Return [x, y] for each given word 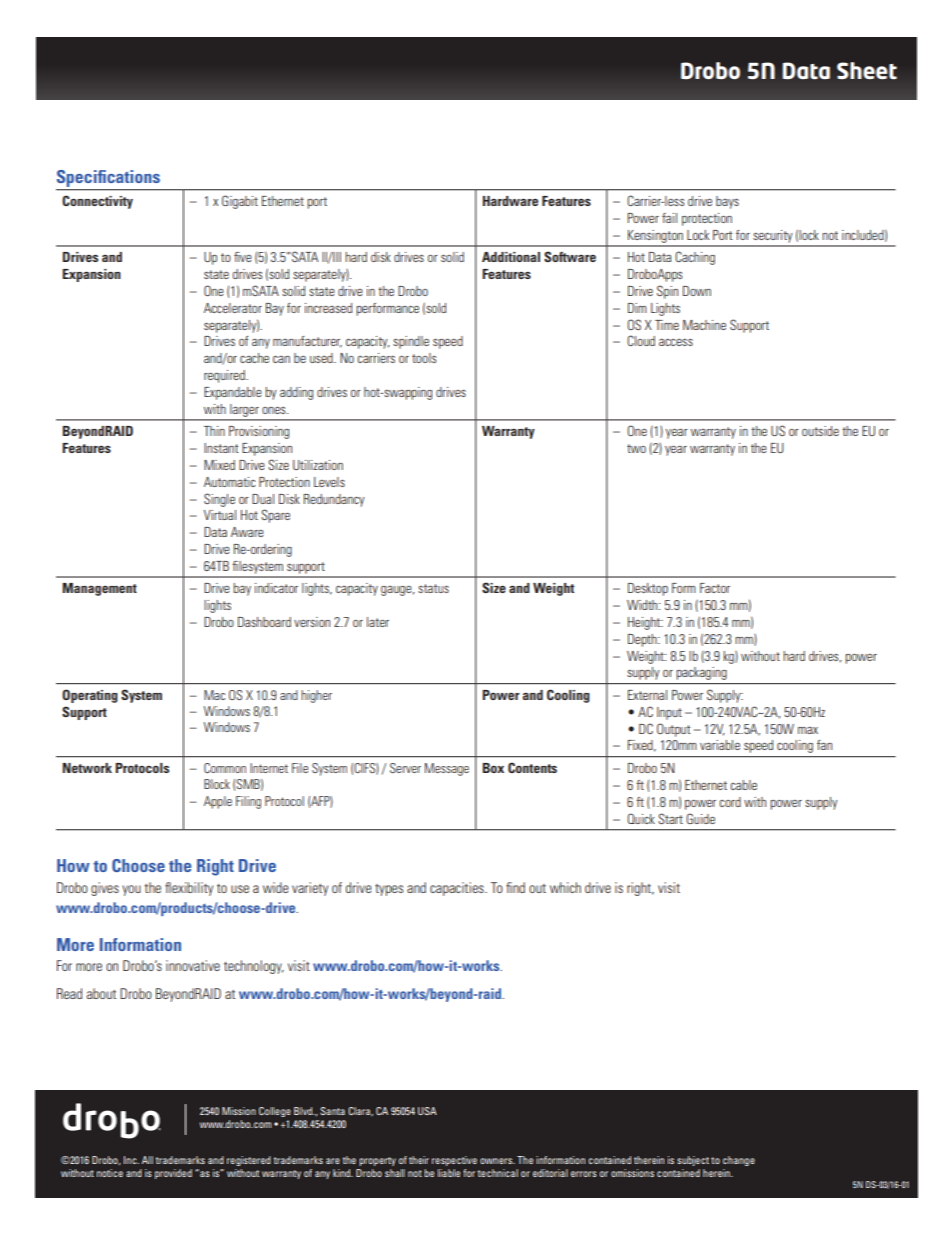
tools [424, 358]
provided [173, 1174]
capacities [458, 889]
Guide [700, 818]
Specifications [109, 180]
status [433, 588]
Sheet [867, 71]
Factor [715, 588]
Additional [511, 257]
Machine [704, 325]
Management [99, 589]
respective [454, 1161]
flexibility [189, 889]
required [225, 376]
